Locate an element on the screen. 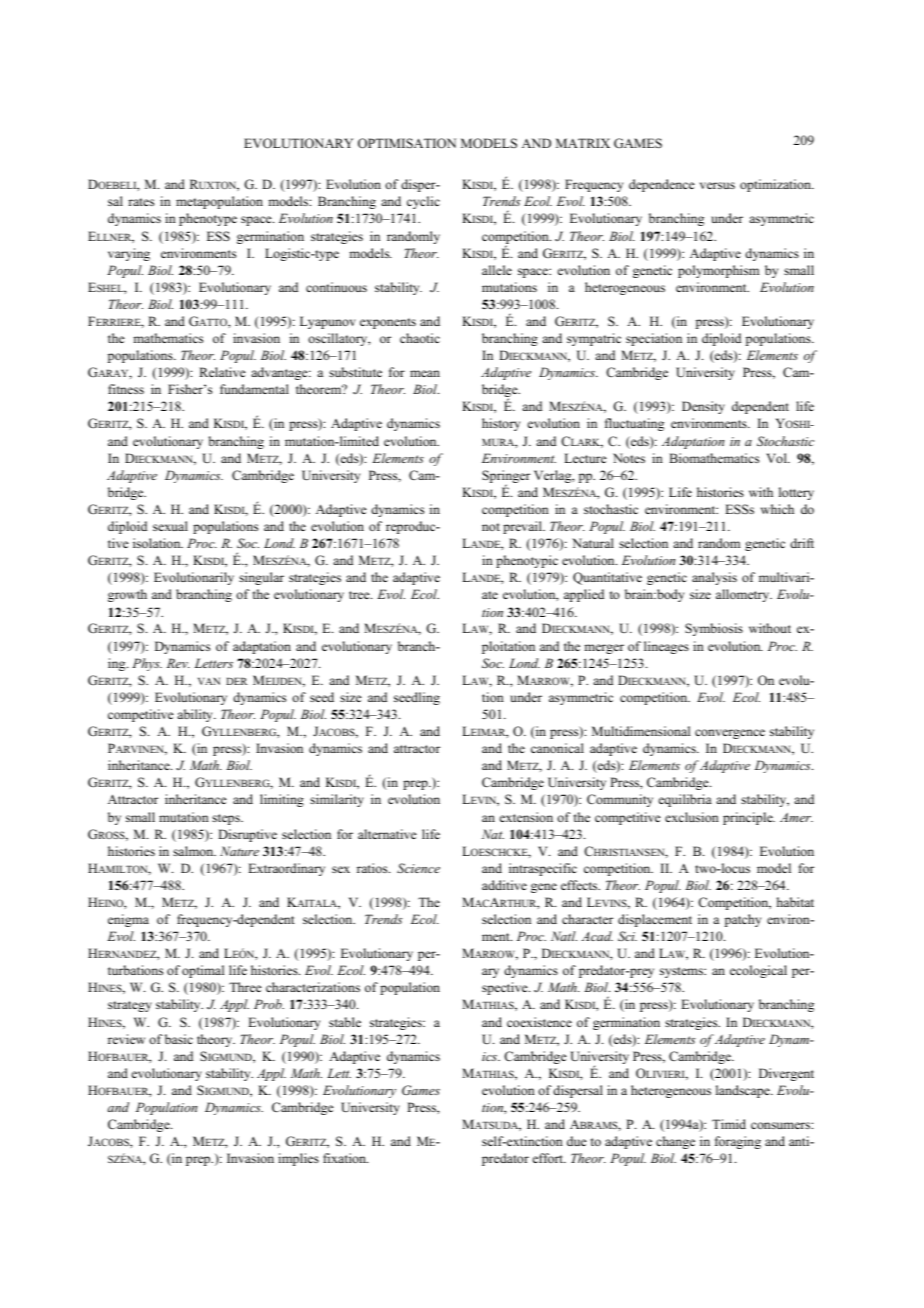  Density is located at coordinates (703, 407).
